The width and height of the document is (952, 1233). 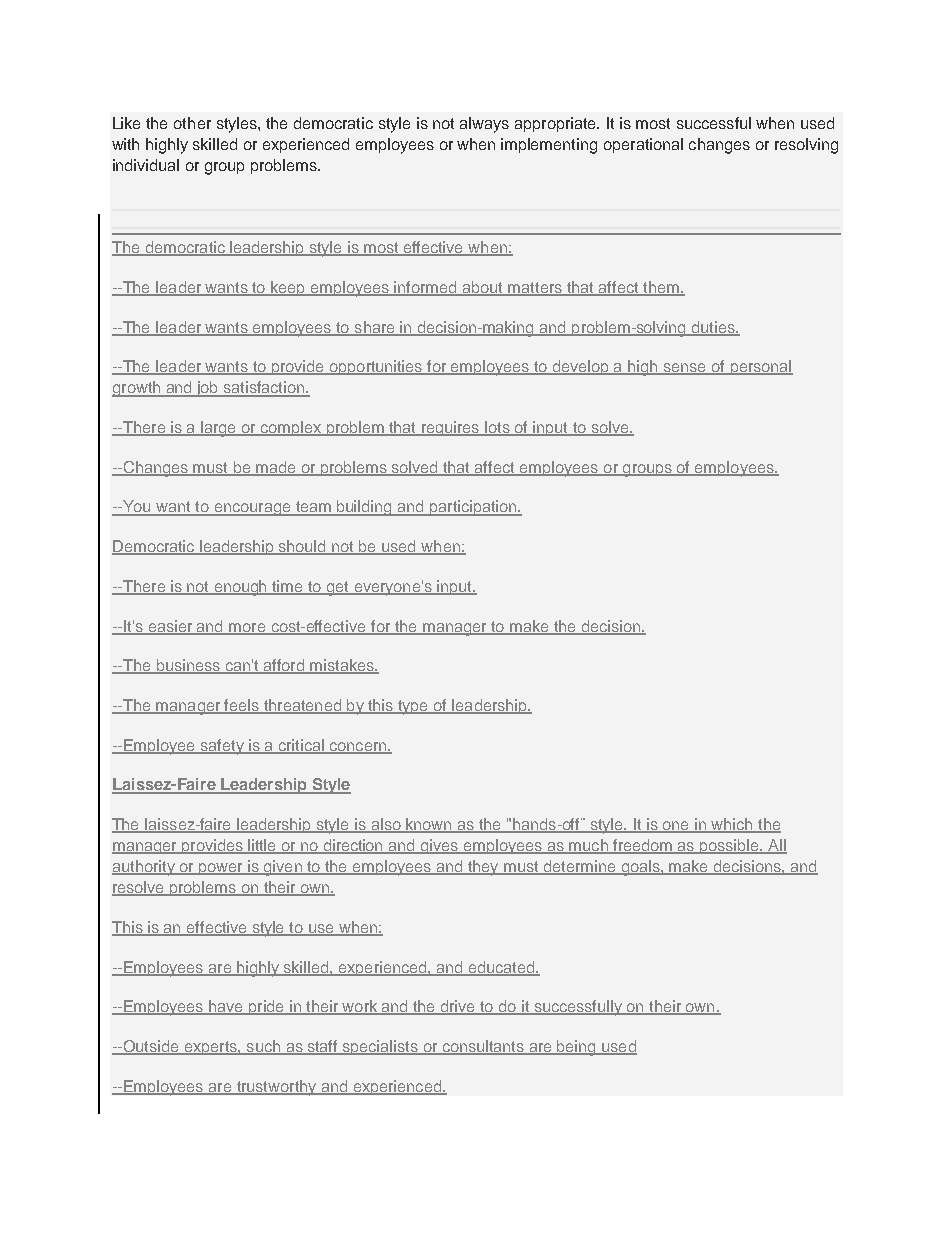 I want to click on which, so click(x=732, y=825).
